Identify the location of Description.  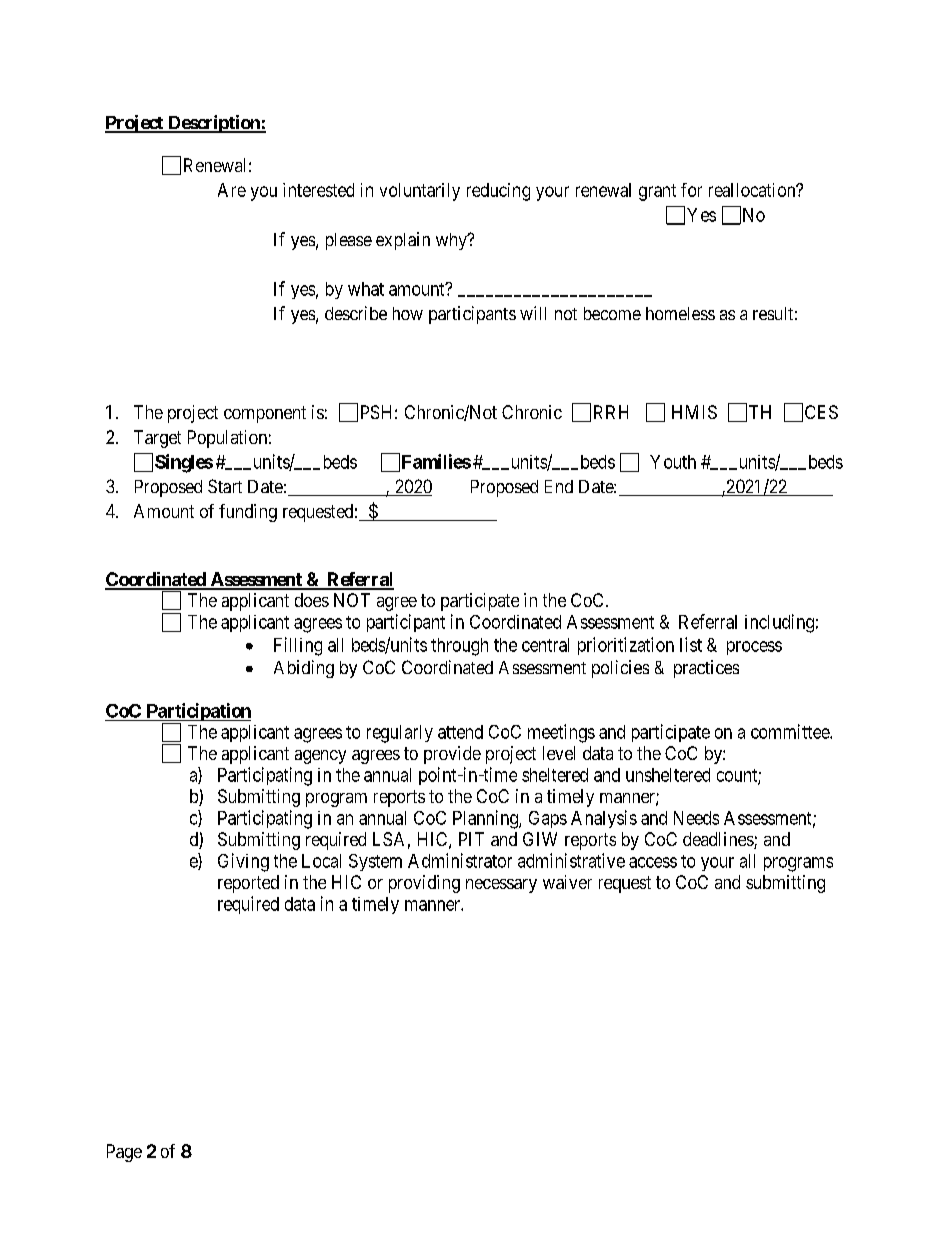
(213, 124).
